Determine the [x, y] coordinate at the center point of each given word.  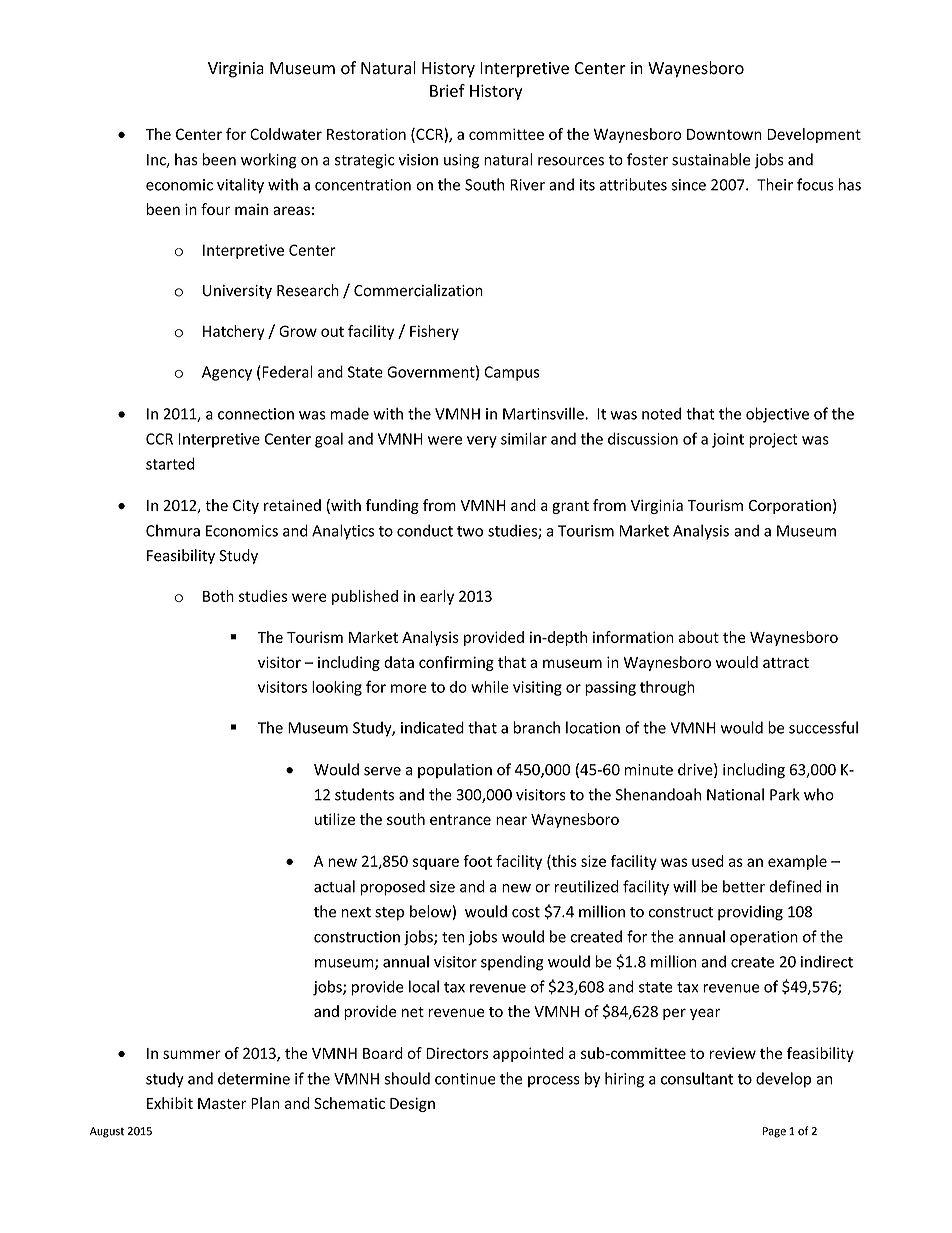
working [269, 161]
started [170, 463]
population [455, 770]
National [735, 794]
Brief [447, 90]
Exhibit [170, 1103]
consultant [697, 1078]
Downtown [724, 134]
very [482, 442]
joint [728, 440]
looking [337, 688]
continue [465, 1079]
